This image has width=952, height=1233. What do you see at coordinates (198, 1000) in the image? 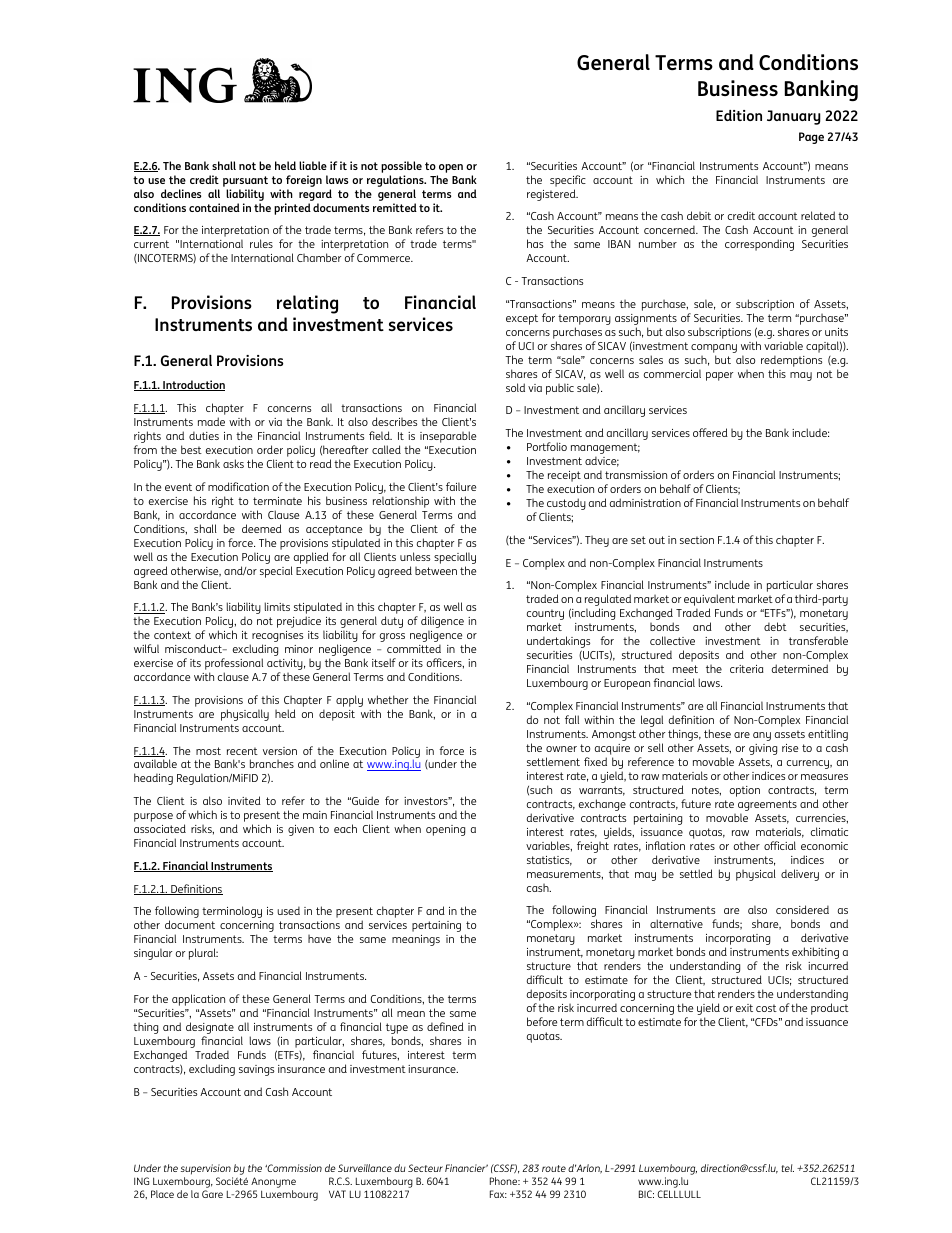
I see `application` at bounding box center [198, 1000].
